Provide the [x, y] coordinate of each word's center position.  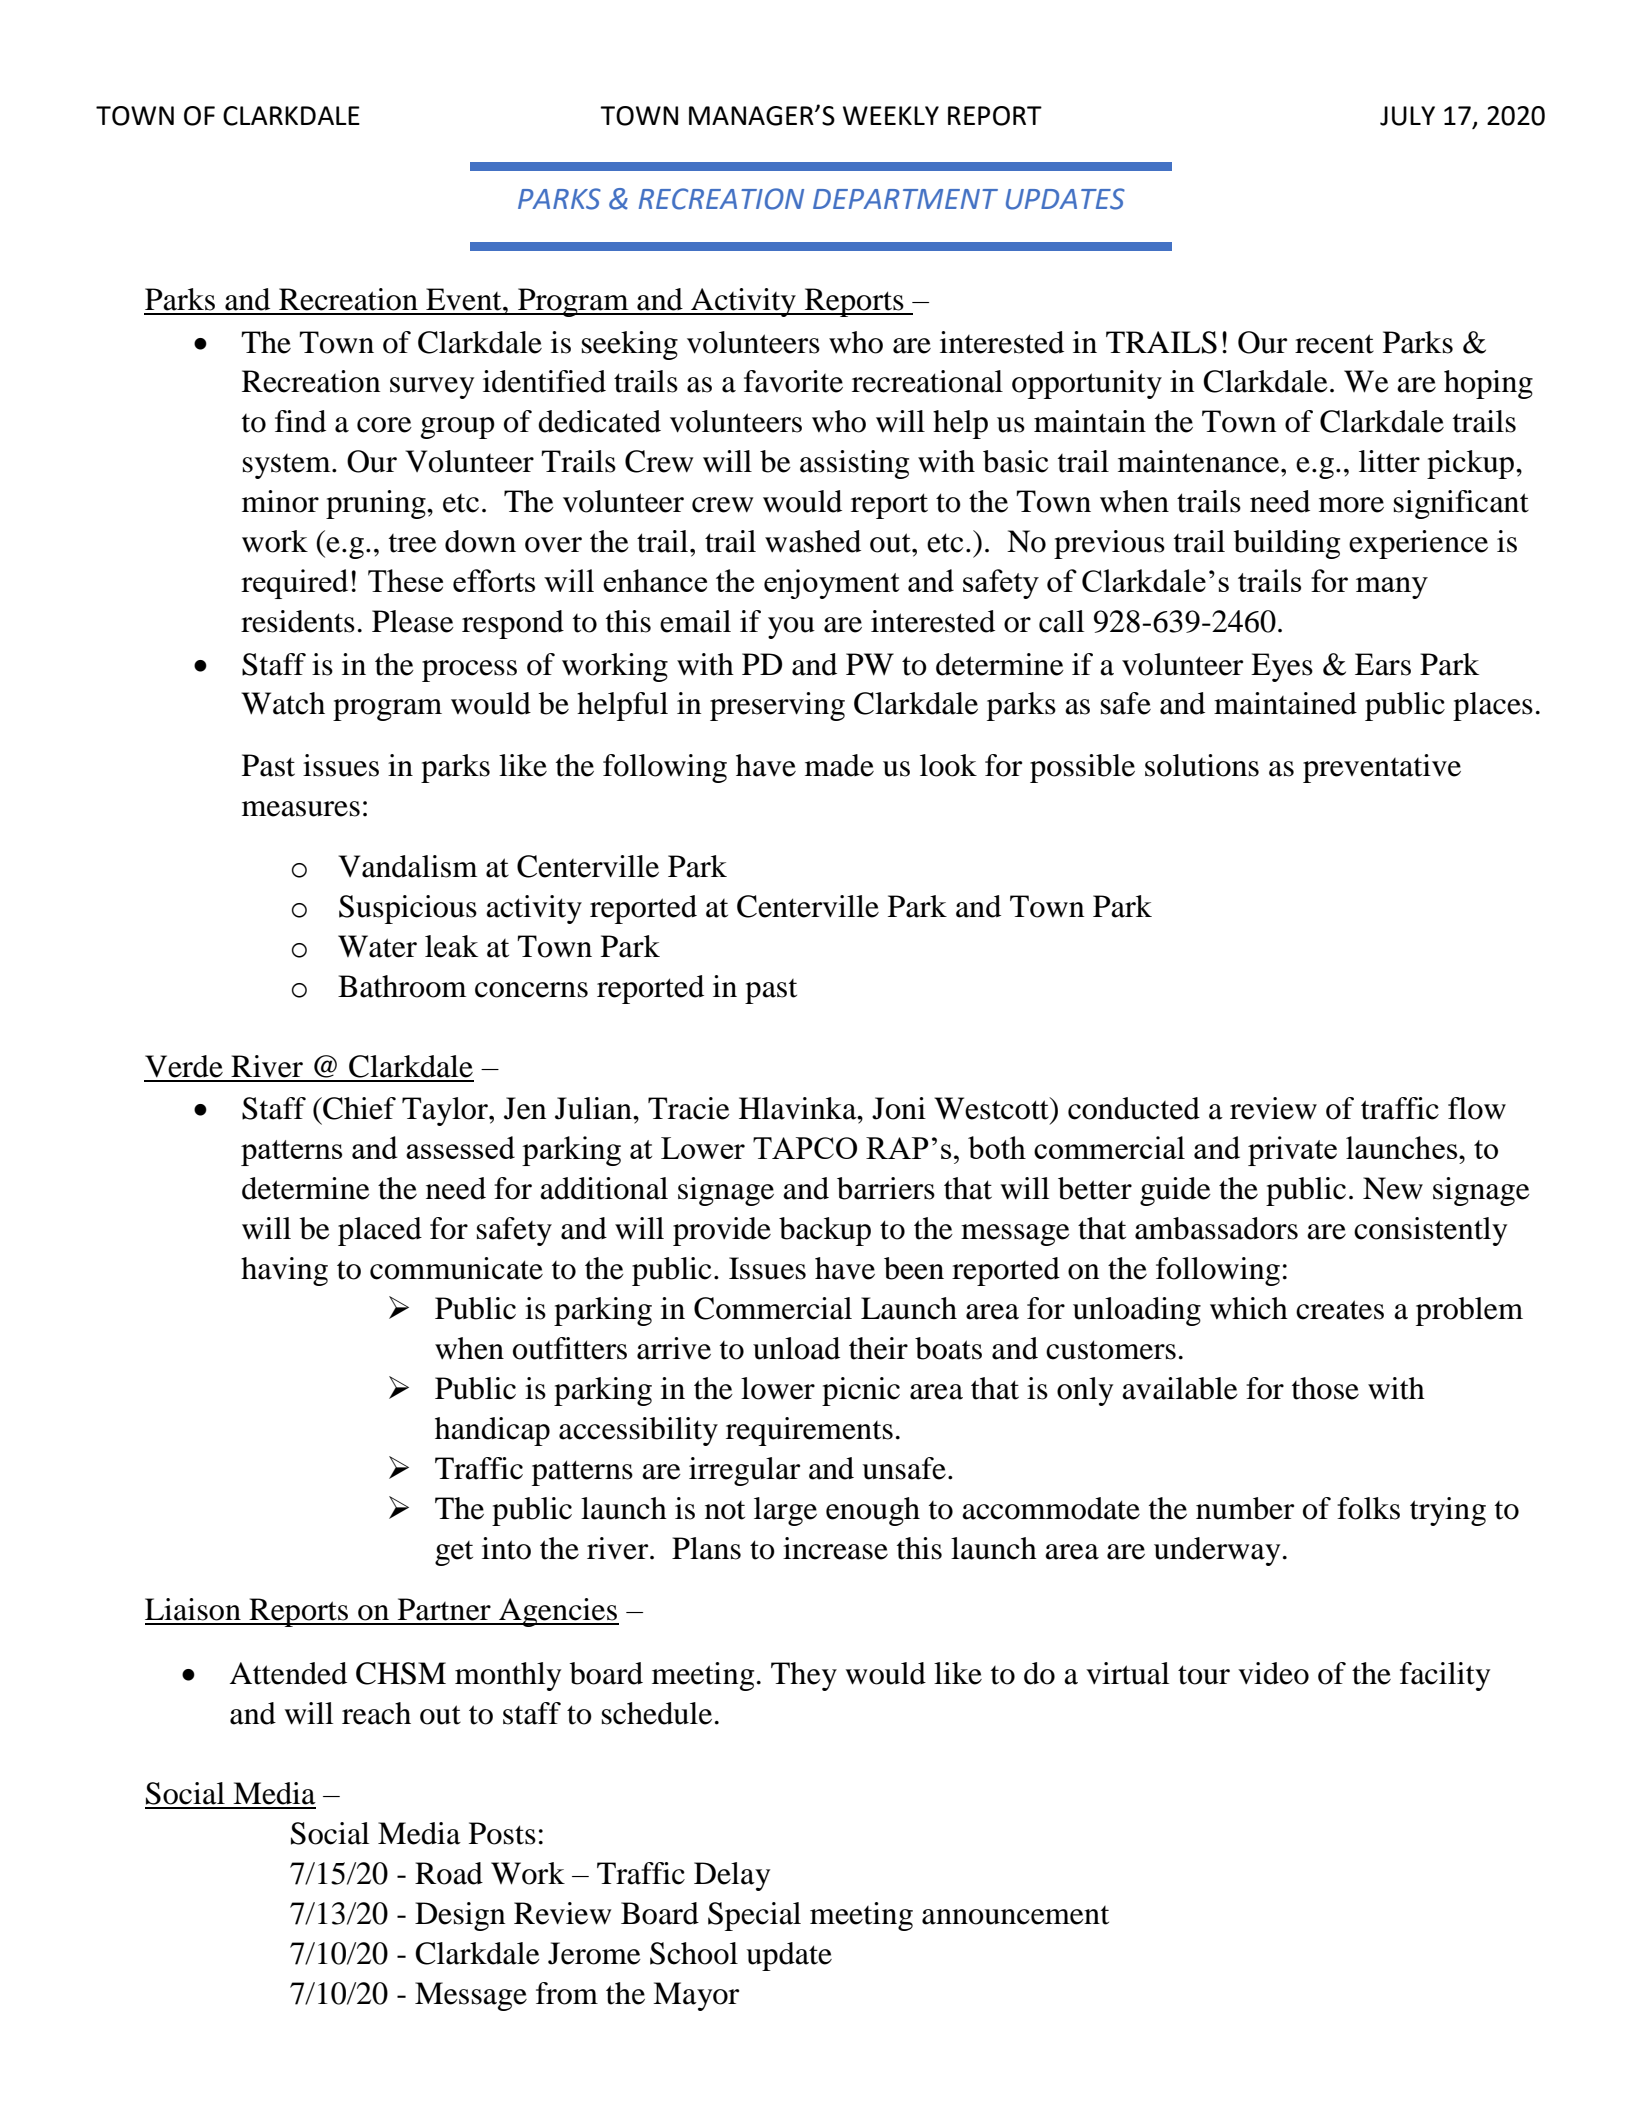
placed [380, 1231]
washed [813, 541]
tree [413, 543]
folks [1368, 1508]
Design [460, 1916]
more [1351, 505]
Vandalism [407, 866]
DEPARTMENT [905, 199]
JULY [1407, 116]
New [1393, 1188]
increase [835, 1548]
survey [432, 388]
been [914, 1268]
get [454, 1553]
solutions [1202, 765]
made [839, 765]
